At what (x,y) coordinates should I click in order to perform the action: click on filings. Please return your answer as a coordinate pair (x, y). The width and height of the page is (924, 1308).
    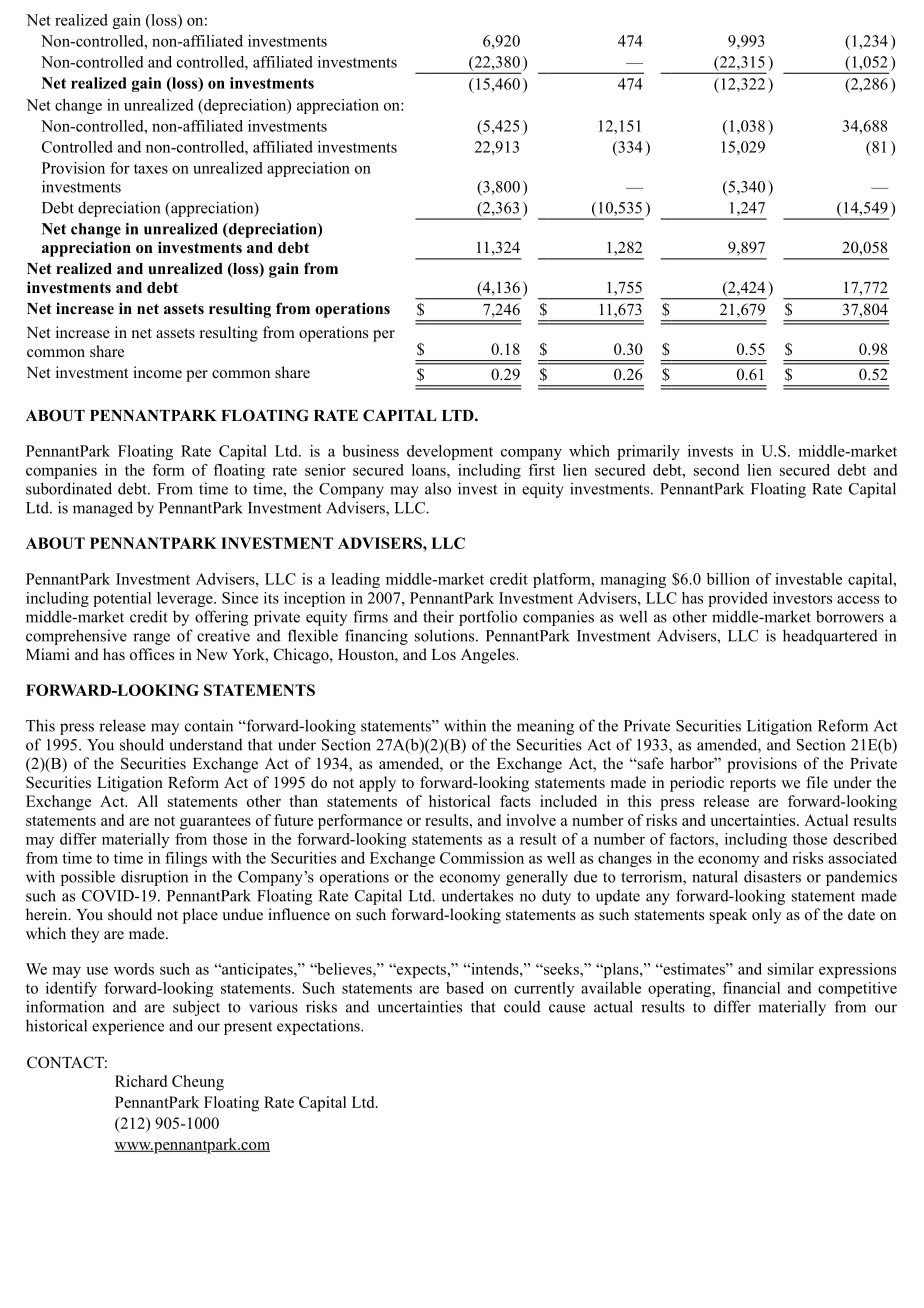
    Looking at the image, I should click on (186, 859).
